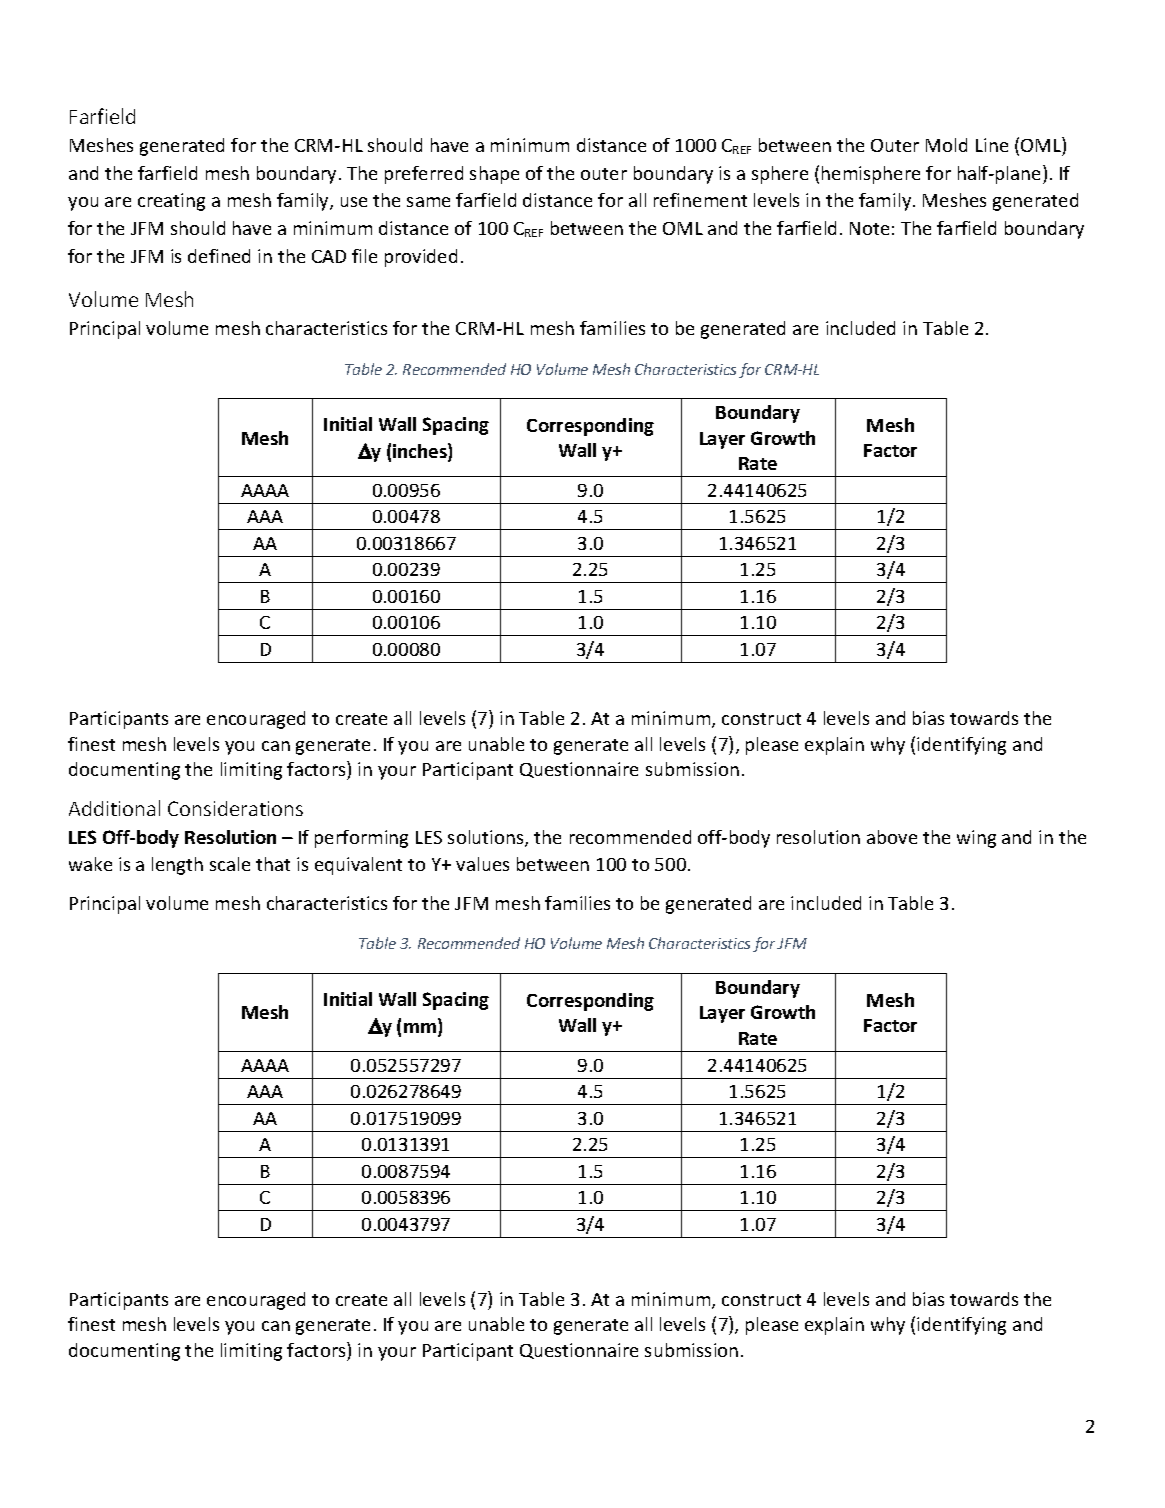  What do you see at coordinates (494, 175) in the document?
I see `shape` at bounding box center [494, 175].
